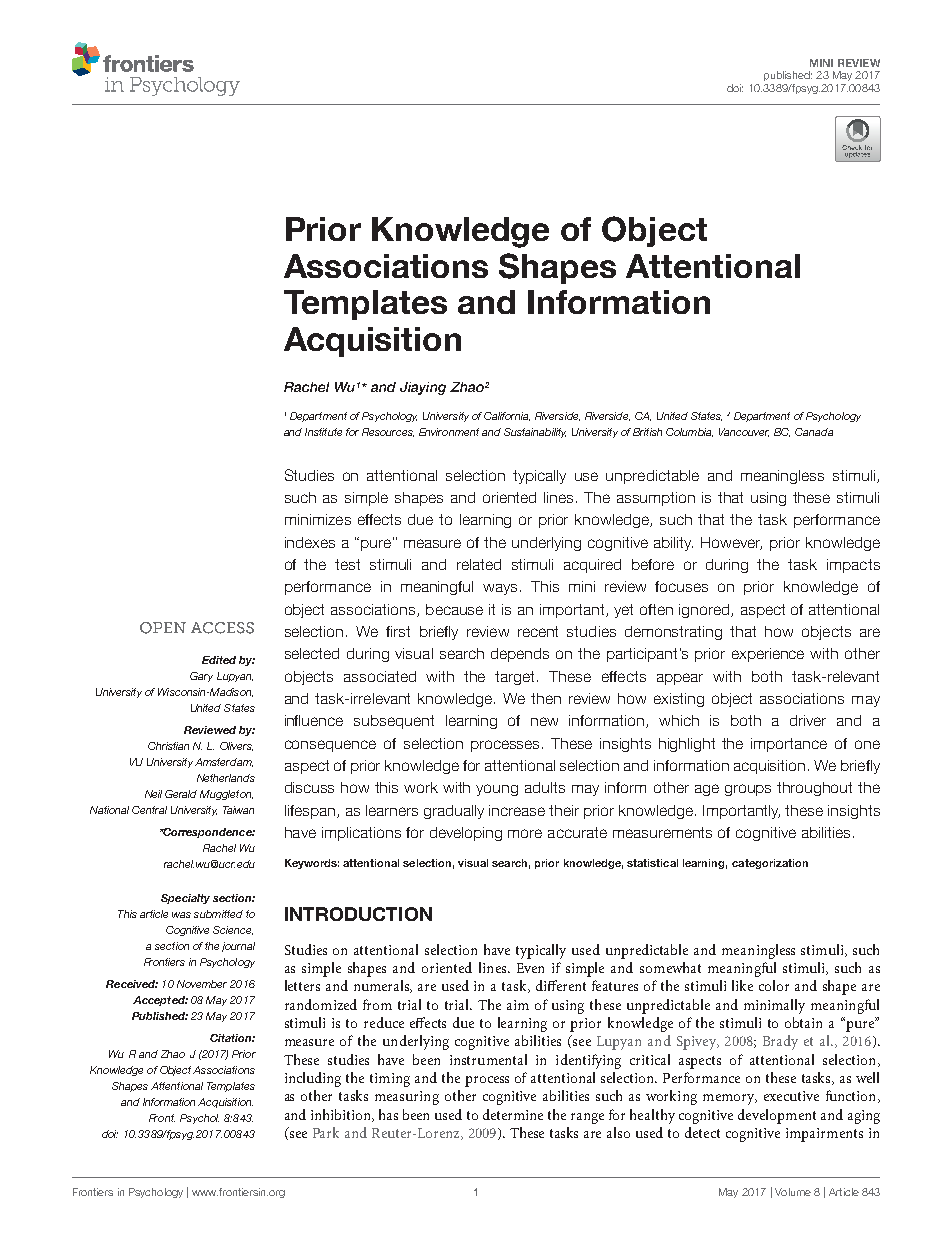  What do you see at coordinates (323, 432) in the screenshot?
I see `Institute` at bounding box center [323, 432].
